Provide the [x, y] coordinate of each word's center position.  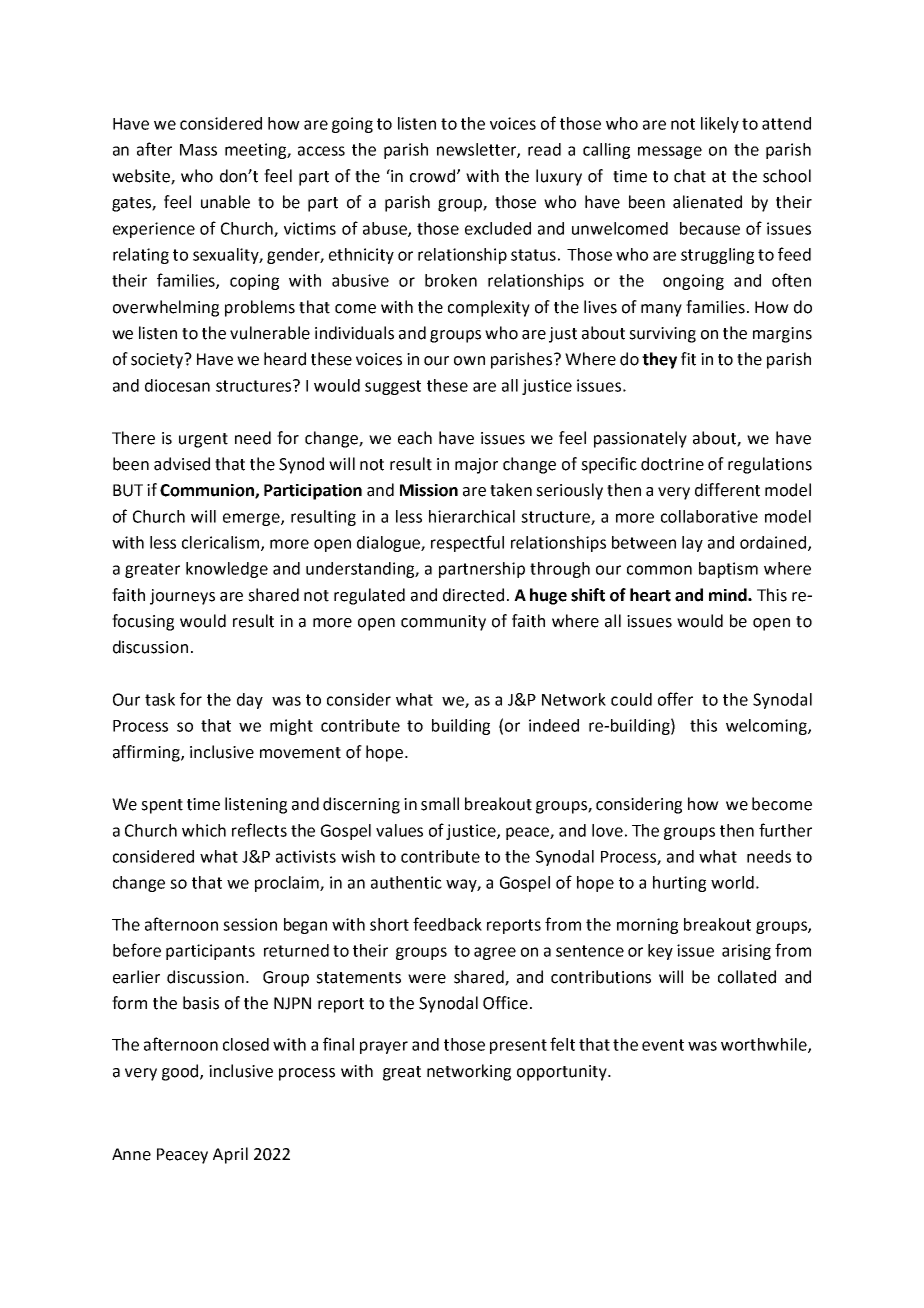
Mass [198, 150]
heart [650, 595]
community [443, 623]
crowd [434, 176]
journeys [182, 597]
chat [690, 176]
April [230, 1155]
